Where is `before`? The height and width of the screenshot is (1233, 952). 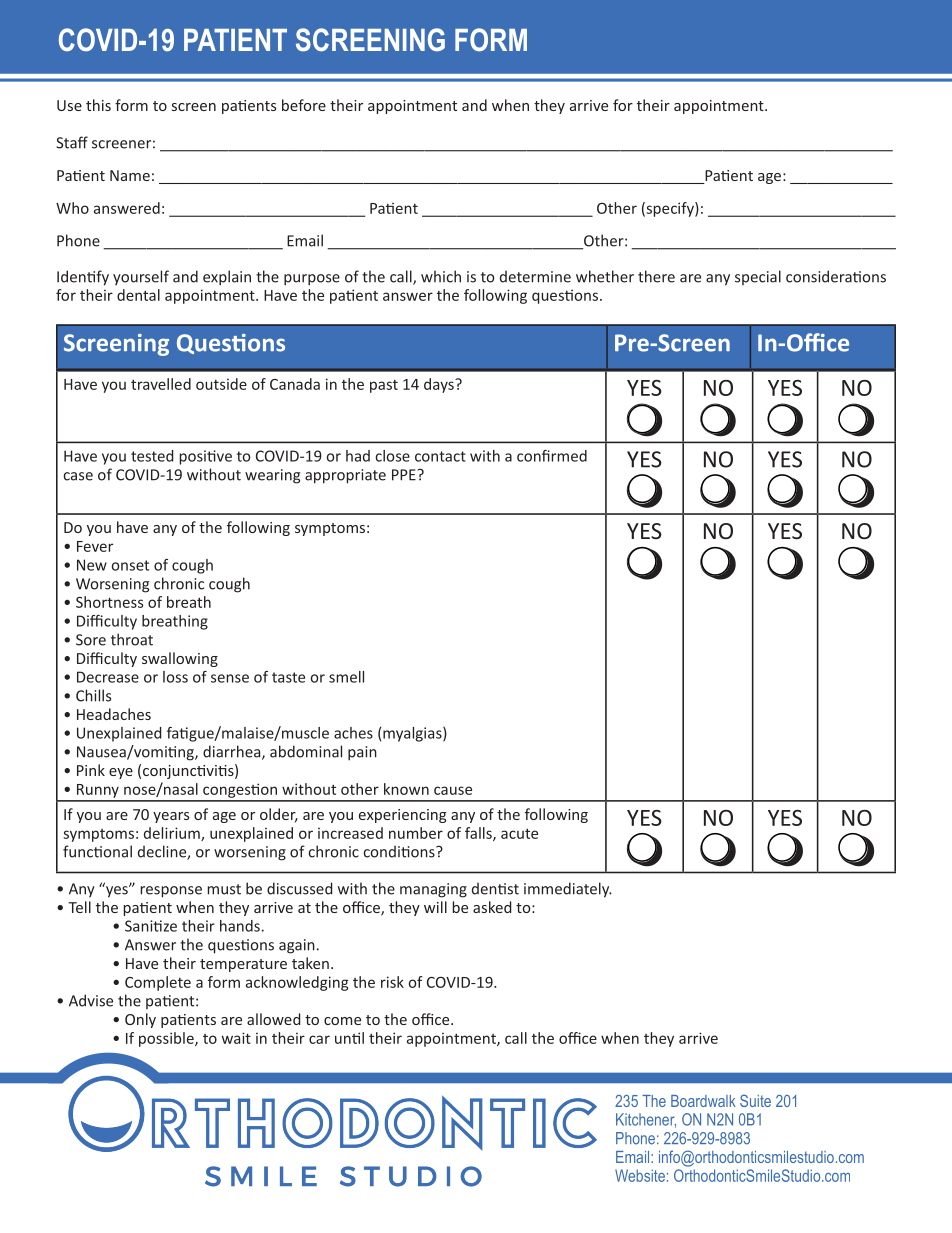 before is located at coordinates (304, 105).
